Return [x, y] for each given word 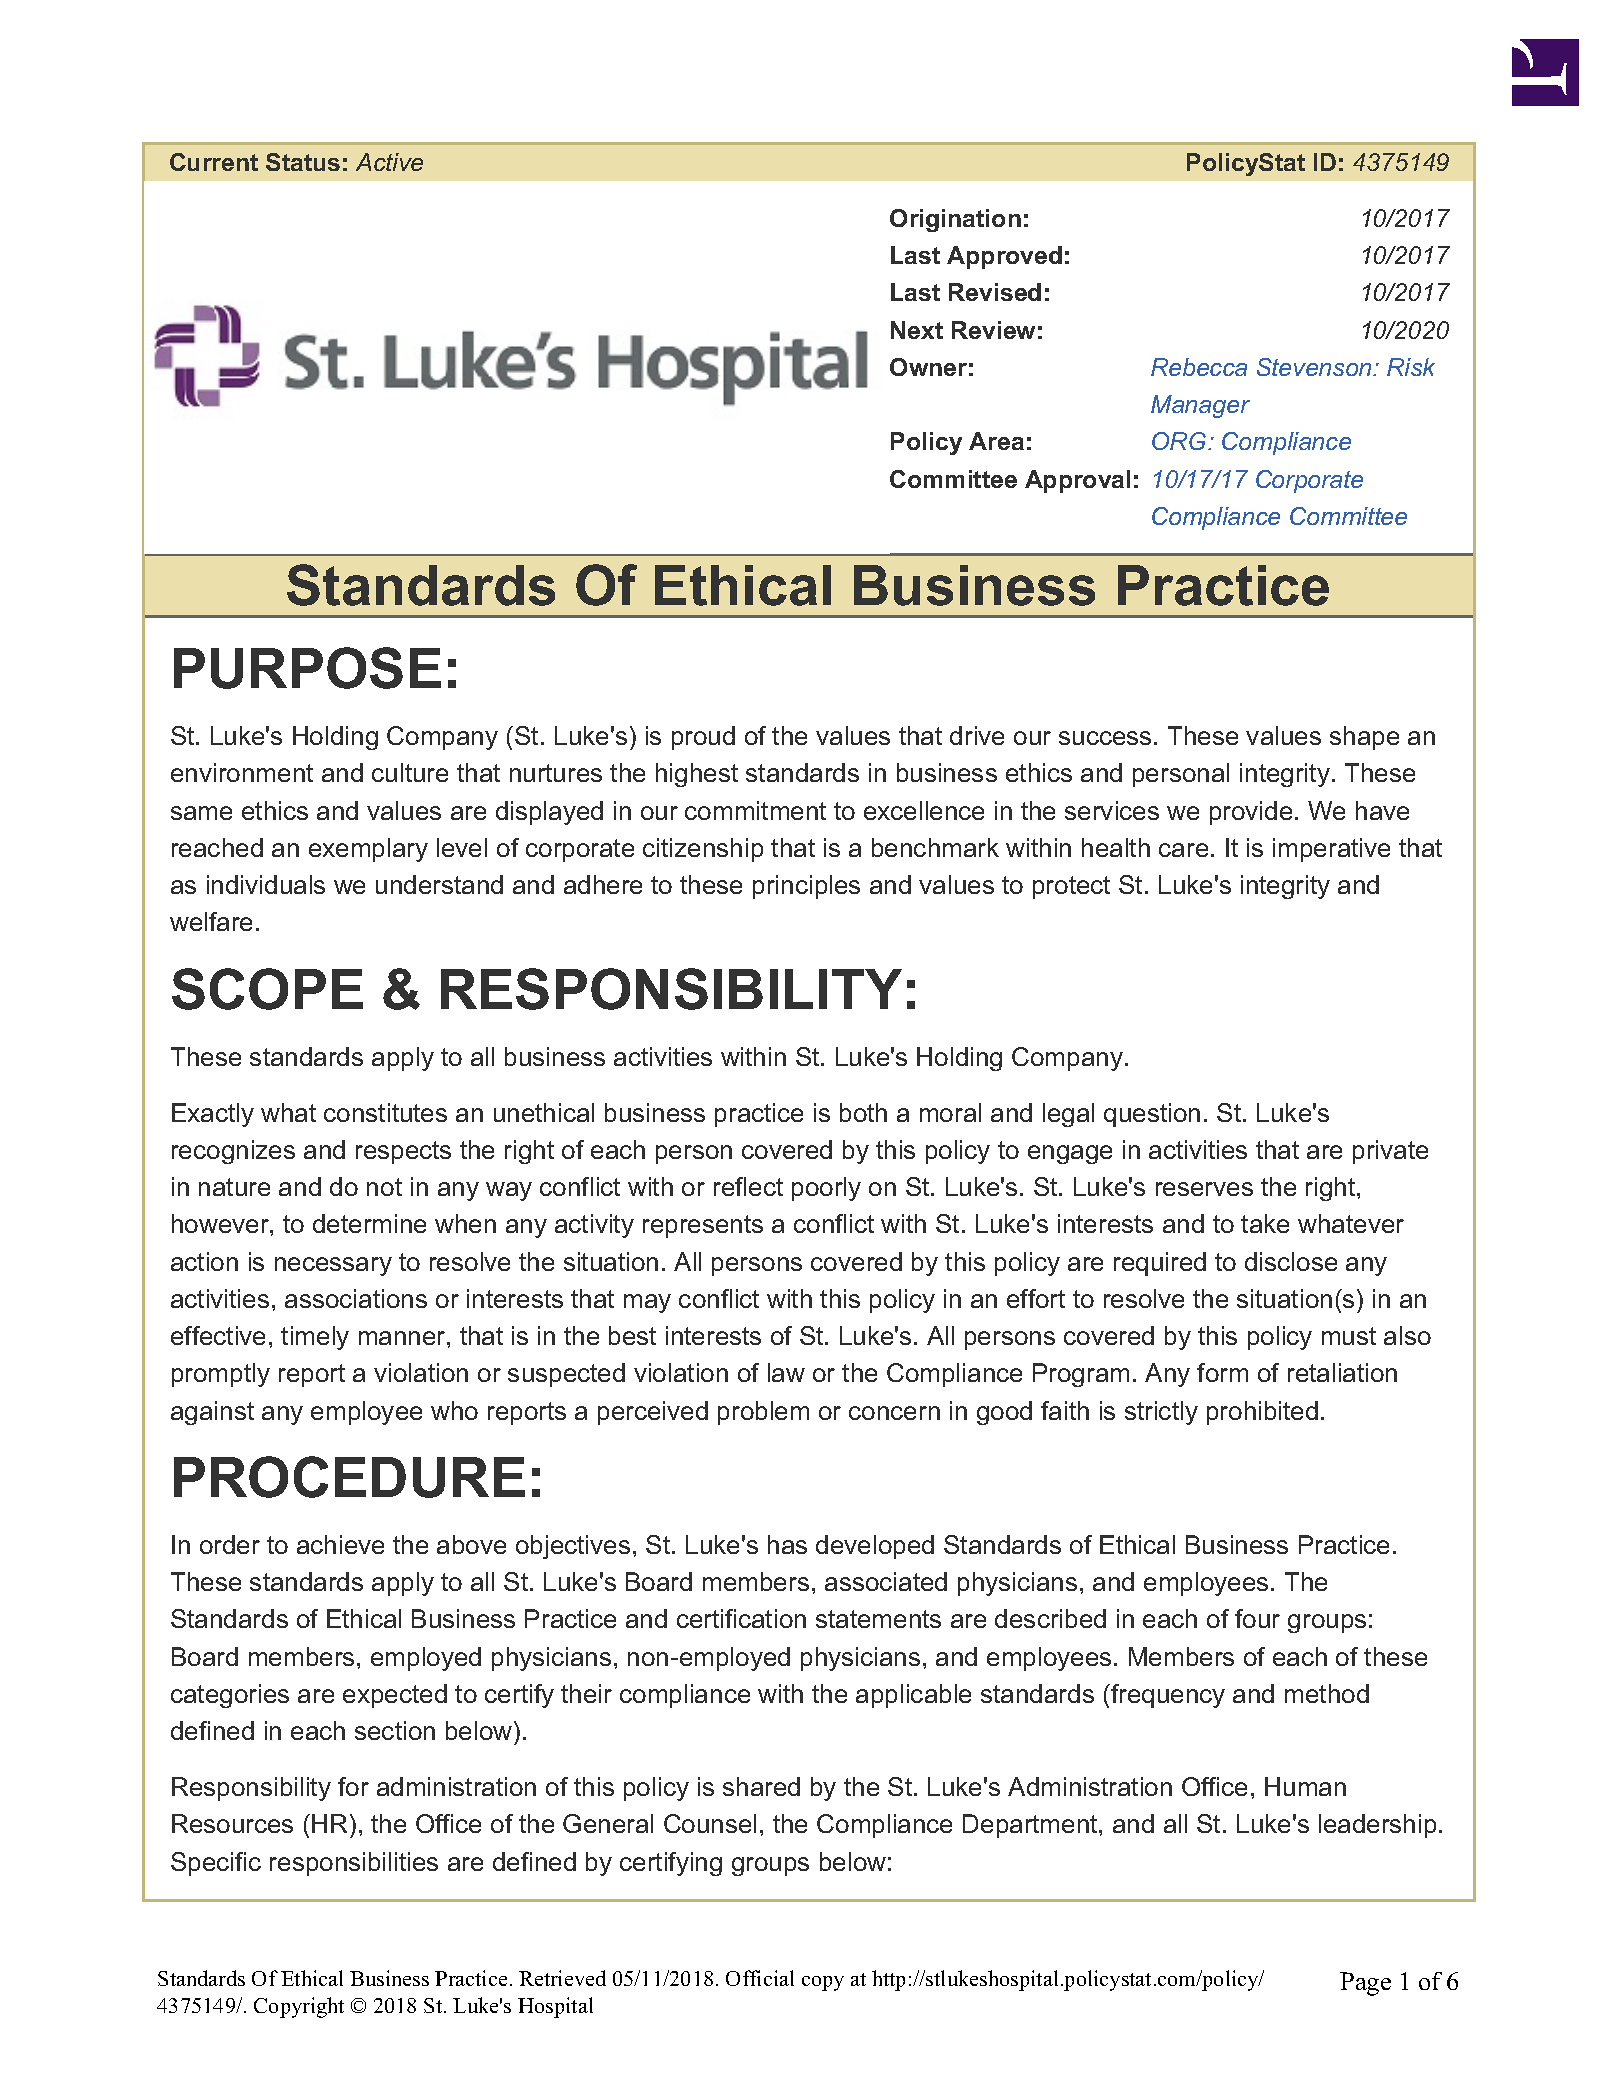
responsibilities [354, 1864]
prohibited [1262, 1413]
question [1152, 1115]
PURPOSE [307, 668]
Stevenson [1316, 367]
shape [1364, 738]
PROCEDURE [349, 1477]
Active [389, 162]
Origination [955, 220]
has [787, 1544]
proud [703, 738]
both [863, 1112]
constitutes [385, 1112]
